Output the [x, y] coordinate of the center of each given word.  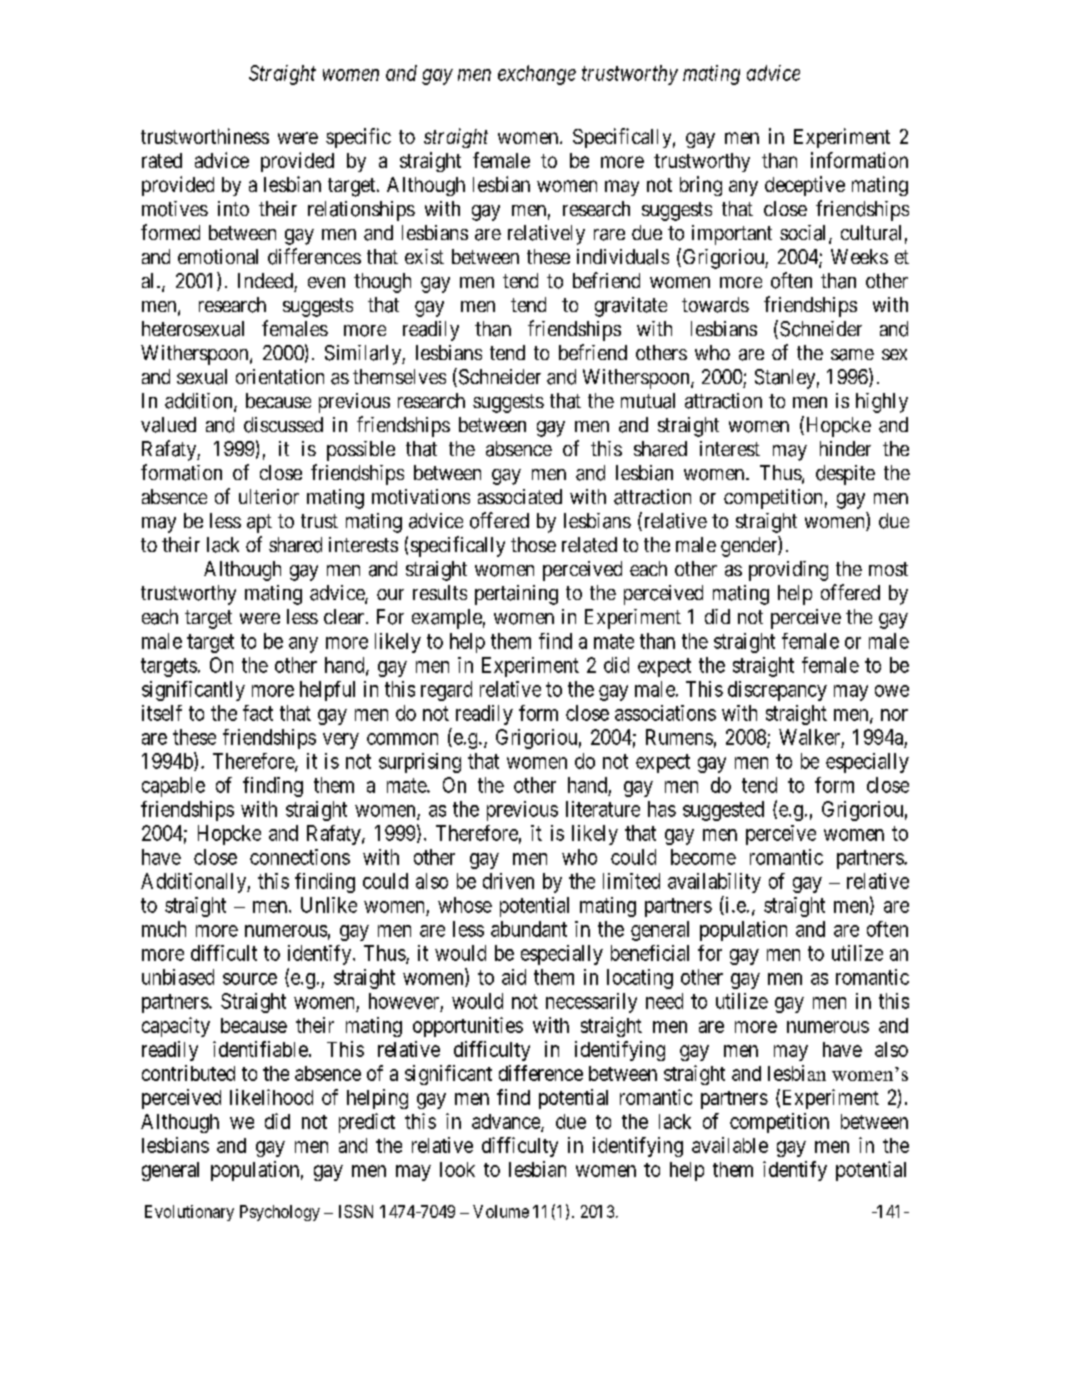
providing [788, 571]
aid [514, 977]
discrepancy [777, 691]
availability [714, 883]
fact [258, 713]
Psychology [280, 1213]
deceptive [805, 186]
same [852, 355]
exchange [537, 75]
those [533, 544]
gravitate [631, 307]
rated [162, 160]
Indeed [265, 280]
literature [603, 809]
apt [259, 523]
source [250, 979]
